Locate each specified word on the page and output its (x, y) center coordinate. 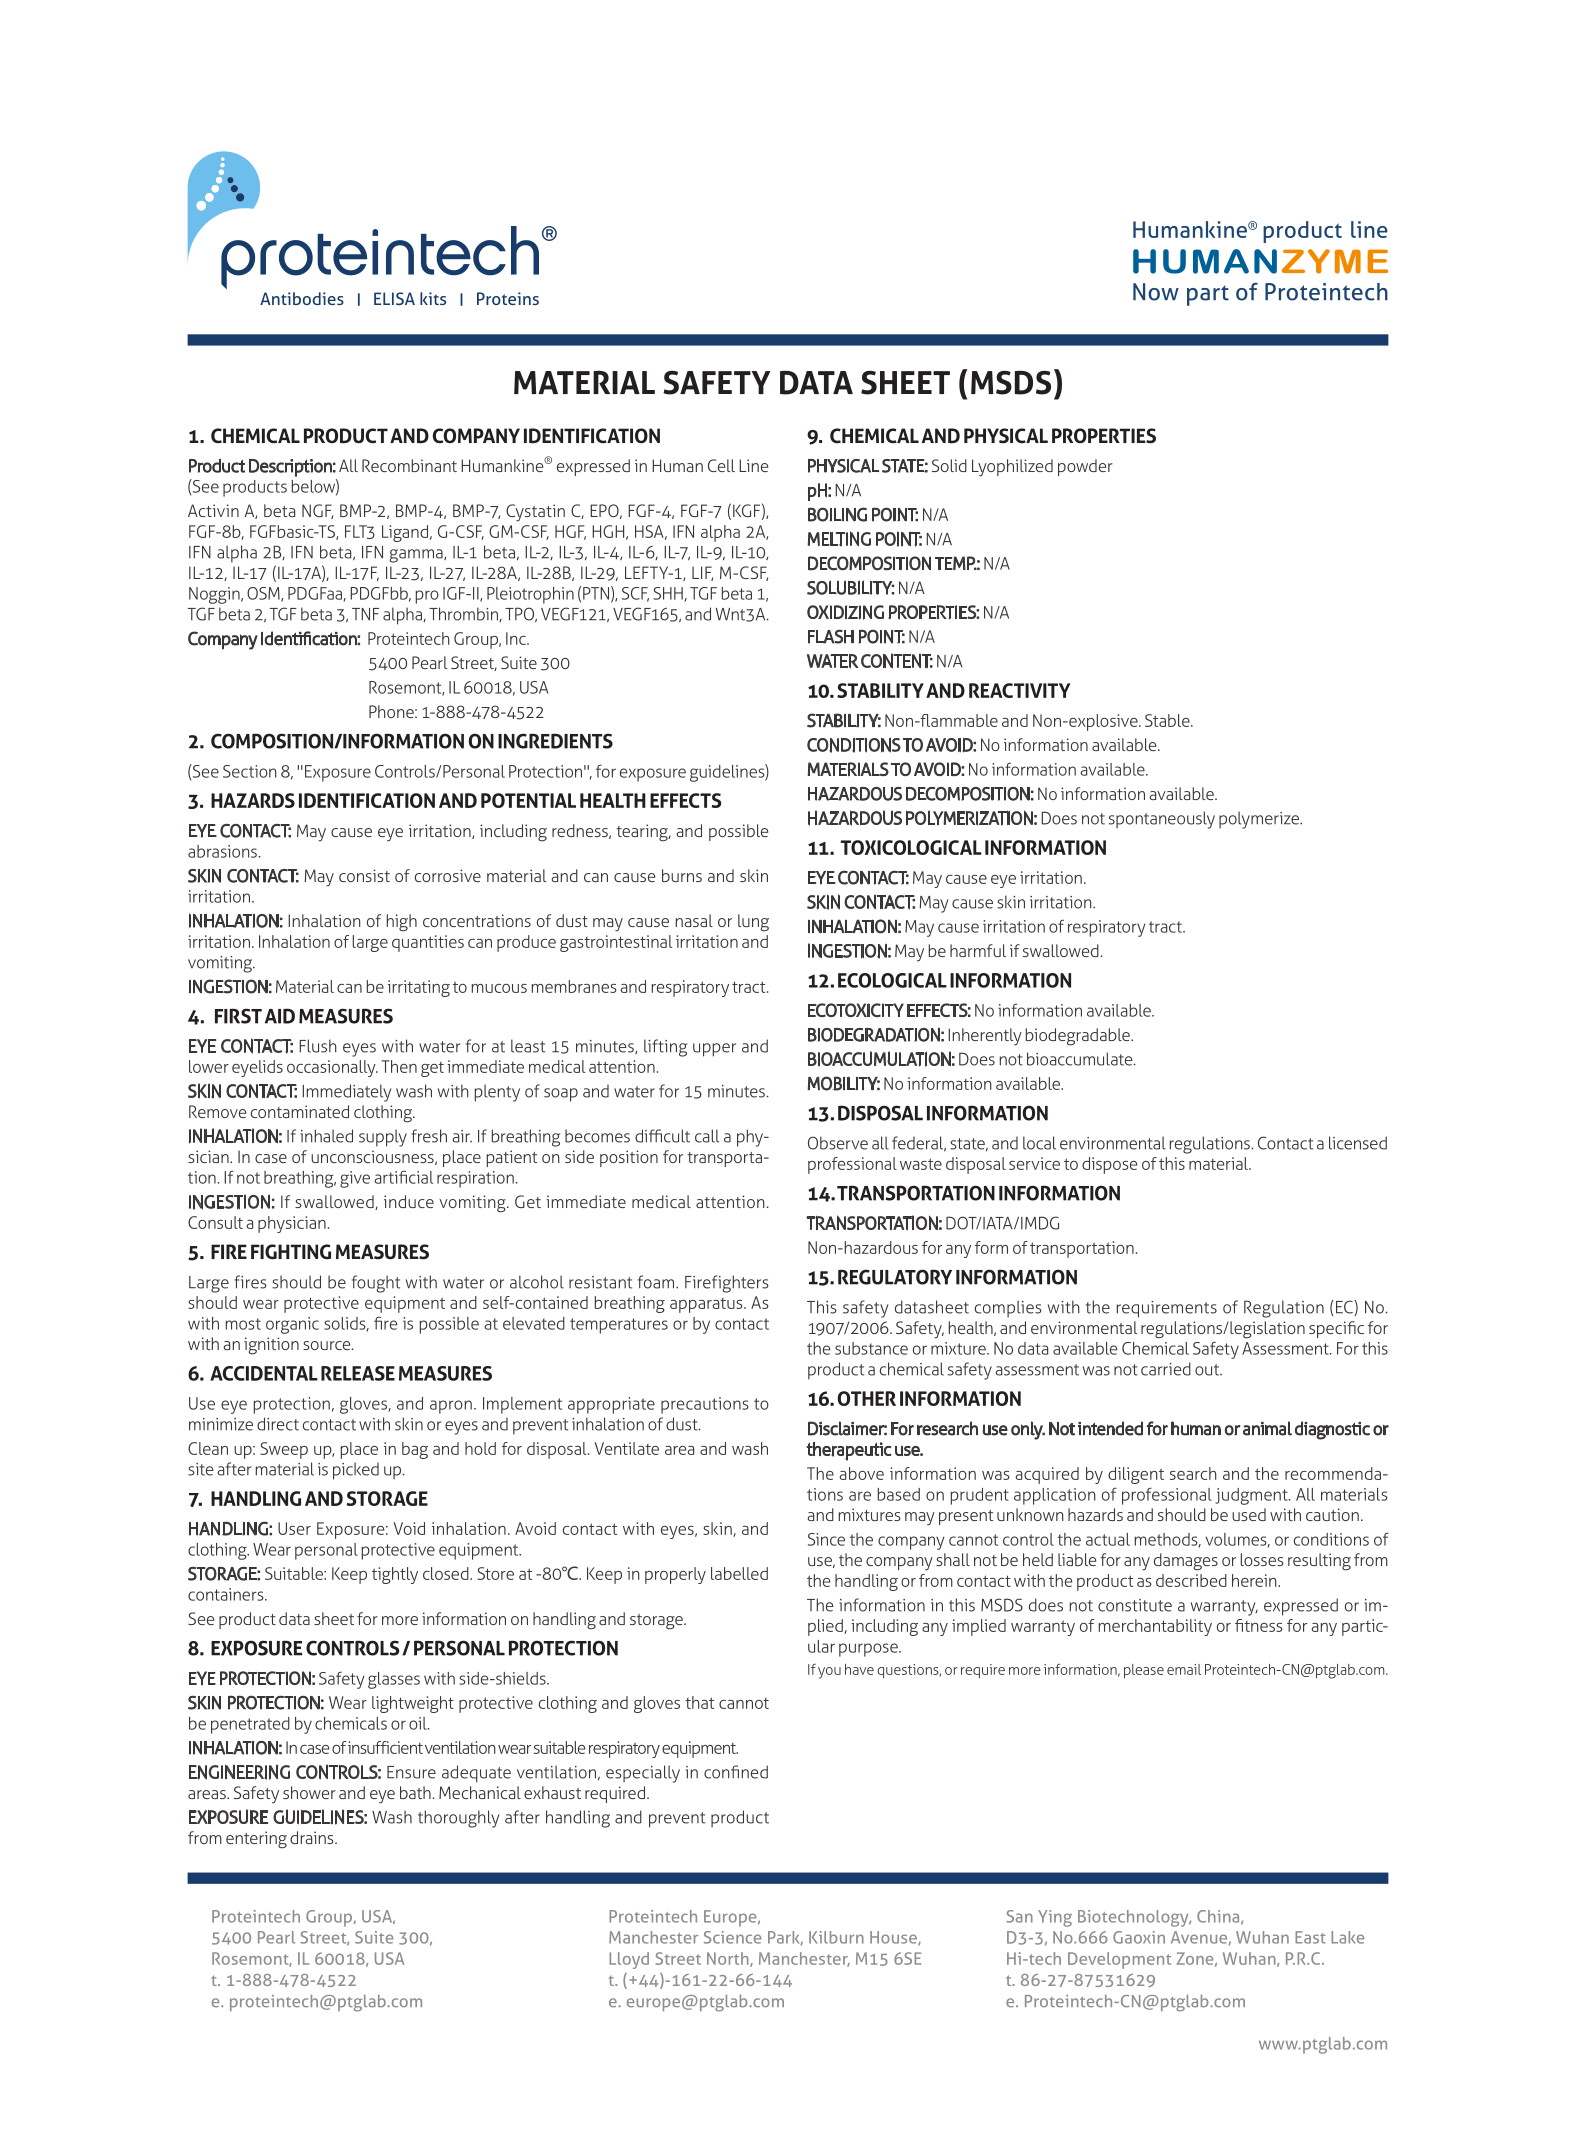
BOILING (837, 514)
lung (753, 923)
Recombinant (409, 465)
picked (356, 1471)
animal (1267, 1428)
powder (1085, 467)
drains (313, 1837)
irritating (419, 988)
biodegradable (1079, 1037)
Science (732, 1937)
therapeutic (849, 1451)
